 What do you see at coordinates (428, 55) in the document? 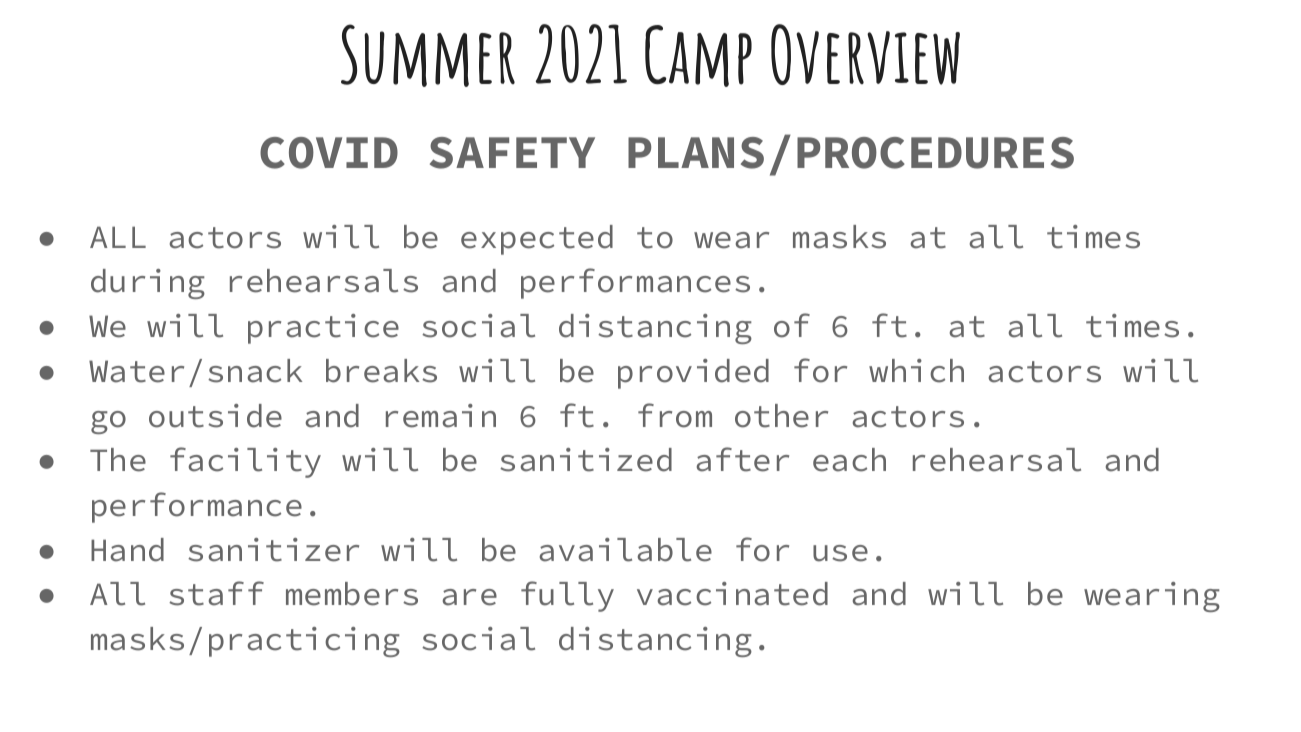
I see `Summer` at bounding box center [428, 55].
